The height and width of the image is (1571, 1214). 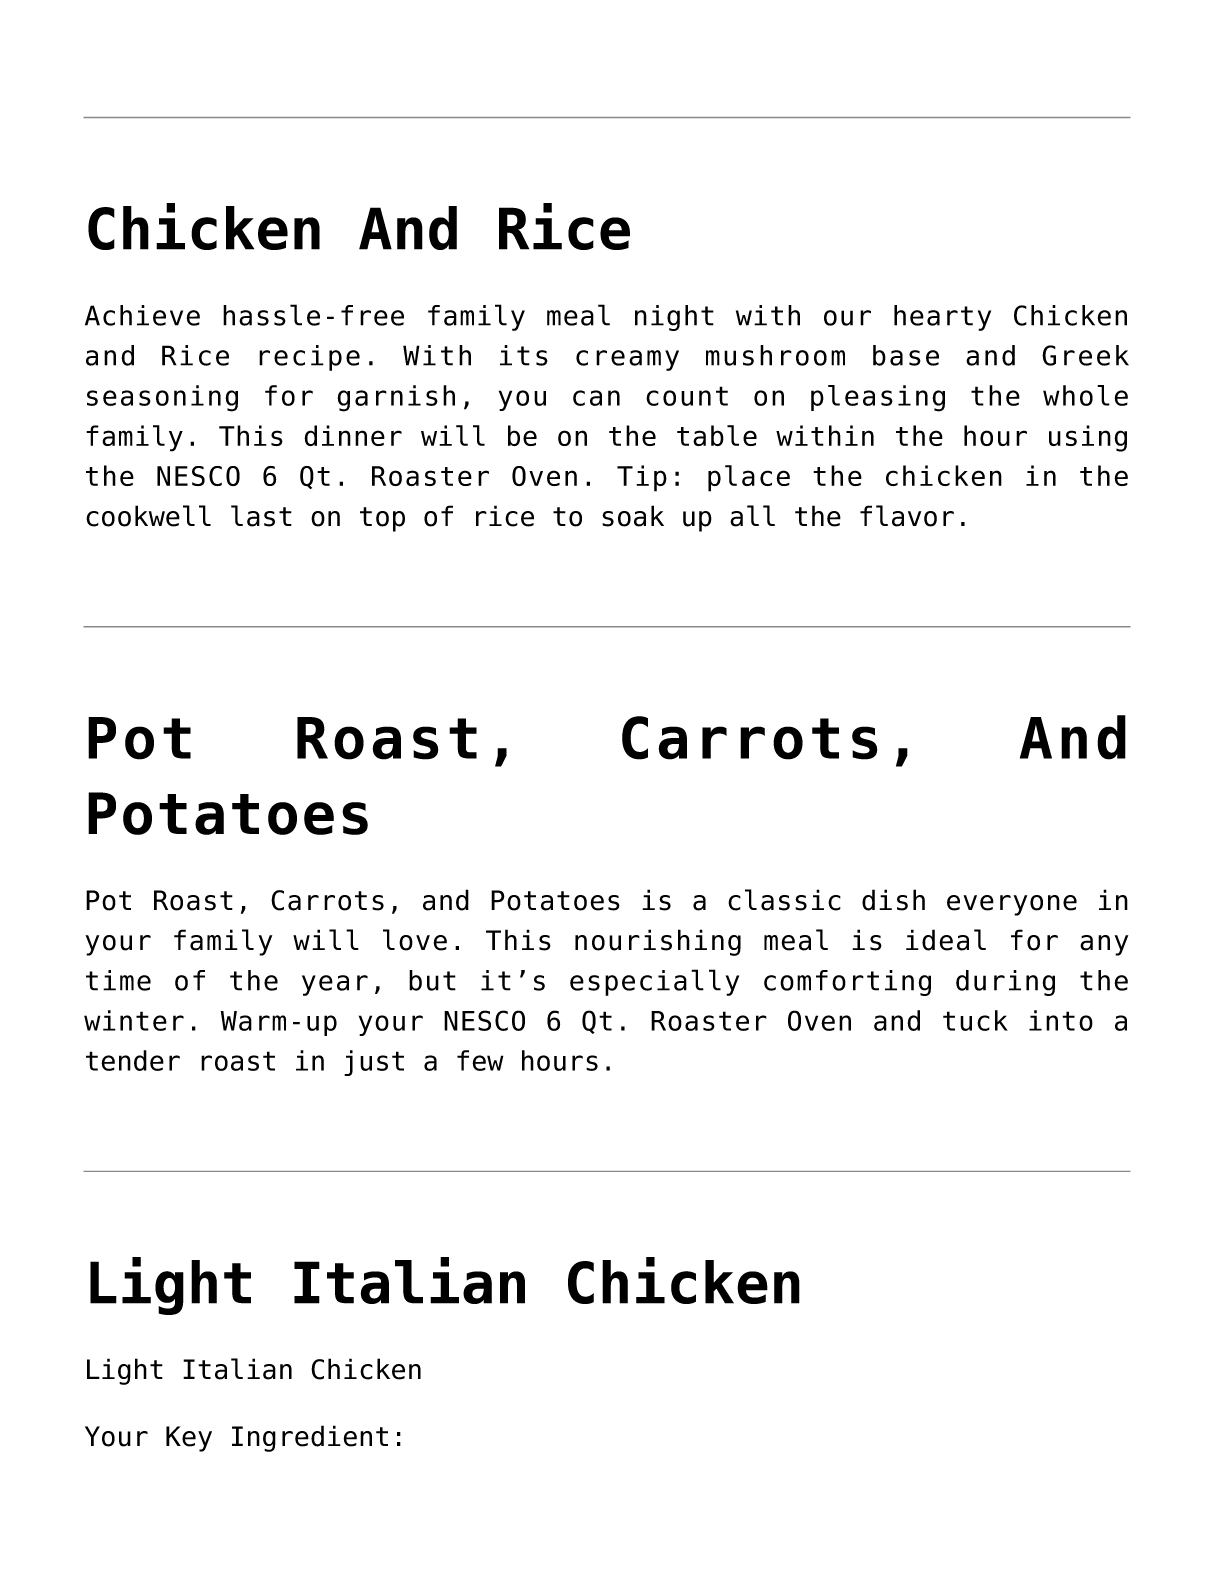 I want to click on Key, so click(x=189, y=1439).
